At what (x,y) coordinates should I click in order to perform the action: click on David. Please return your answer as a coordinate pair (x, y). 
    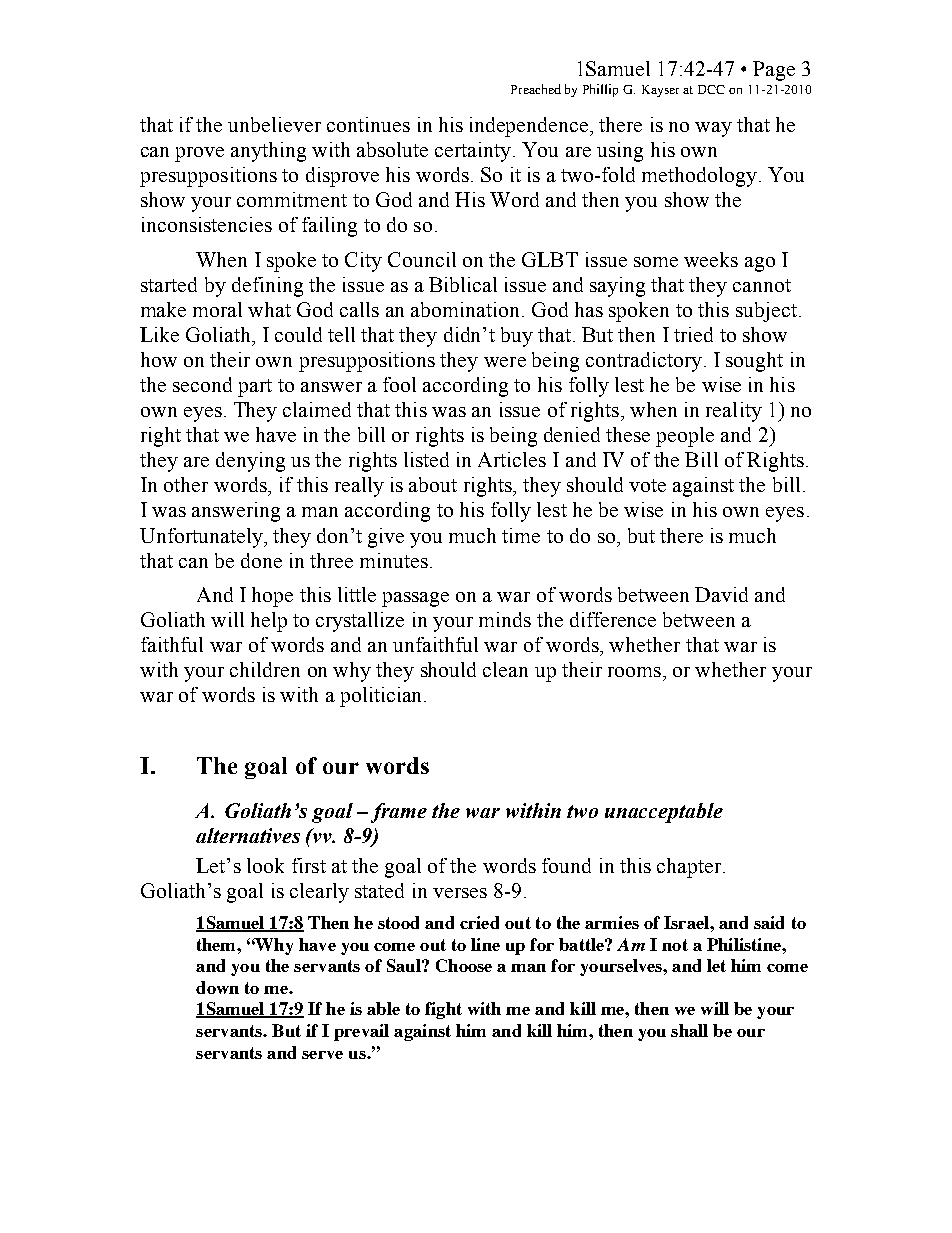
    Looking at the image, I should click on (721, 594).
